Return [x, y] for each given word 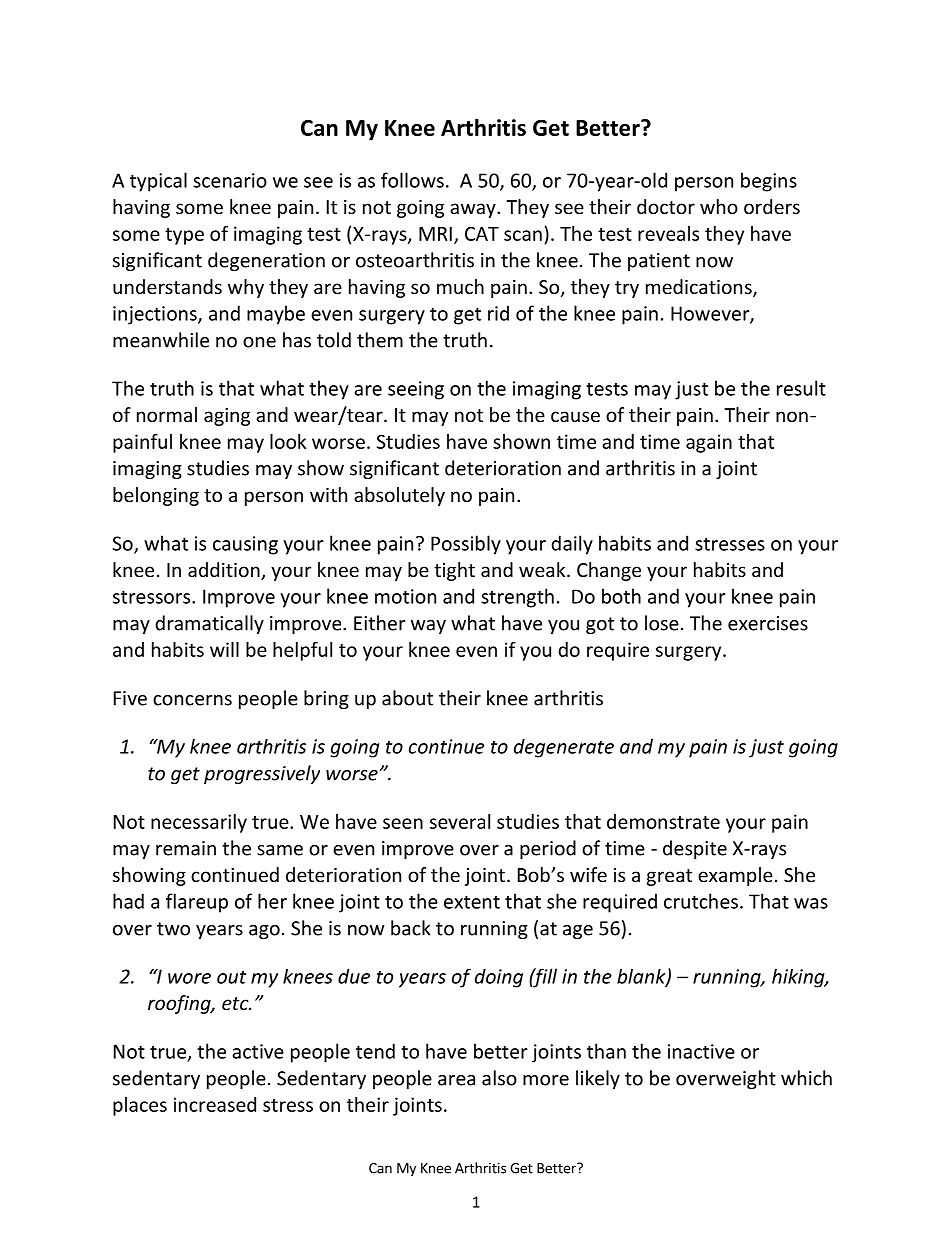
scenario [230, 180]
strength [517, 598]
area [456, 1080]
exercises [768, 623]
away [474, 210]
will [224, 649]
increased [215, 1104]
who [719, 206]
